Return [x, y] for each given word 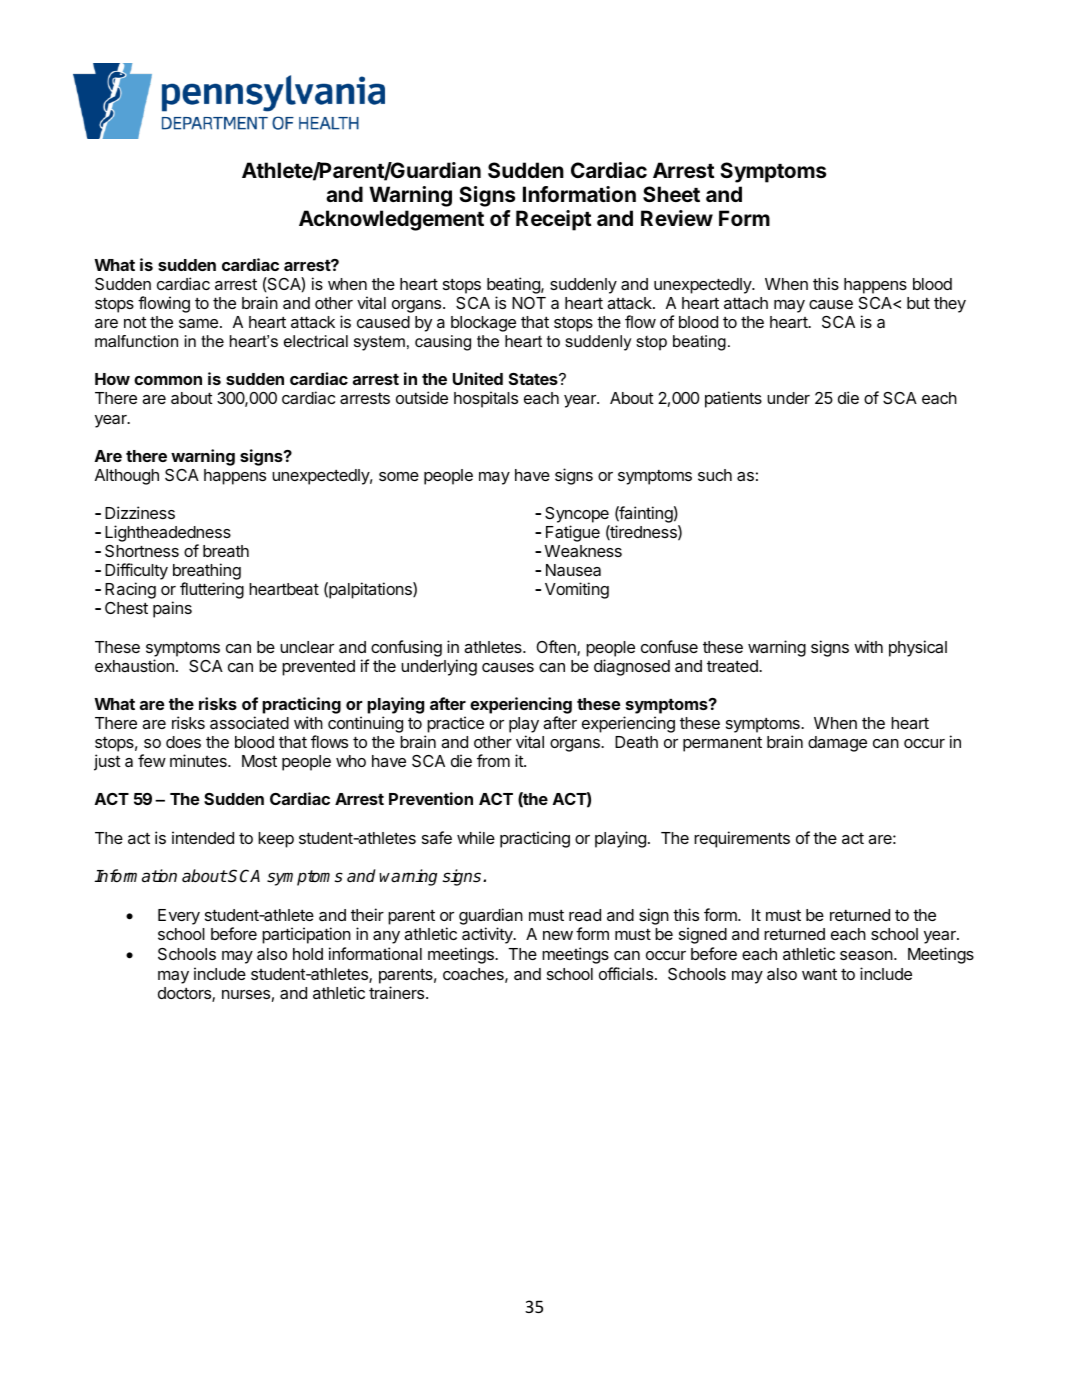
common [168, 380]
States [534, 379]
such [715, 475]
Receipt [554, 220]
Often [557, 648]
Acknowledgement [391, 220]
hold [308, 954]
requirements [742, 839]
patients [733, 399]
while [476, 837]
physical [918, 648]
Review [677, 218]
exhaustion [134, 665]
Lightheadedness [168, 533]
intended [203, 837]
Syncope [577, 515]
